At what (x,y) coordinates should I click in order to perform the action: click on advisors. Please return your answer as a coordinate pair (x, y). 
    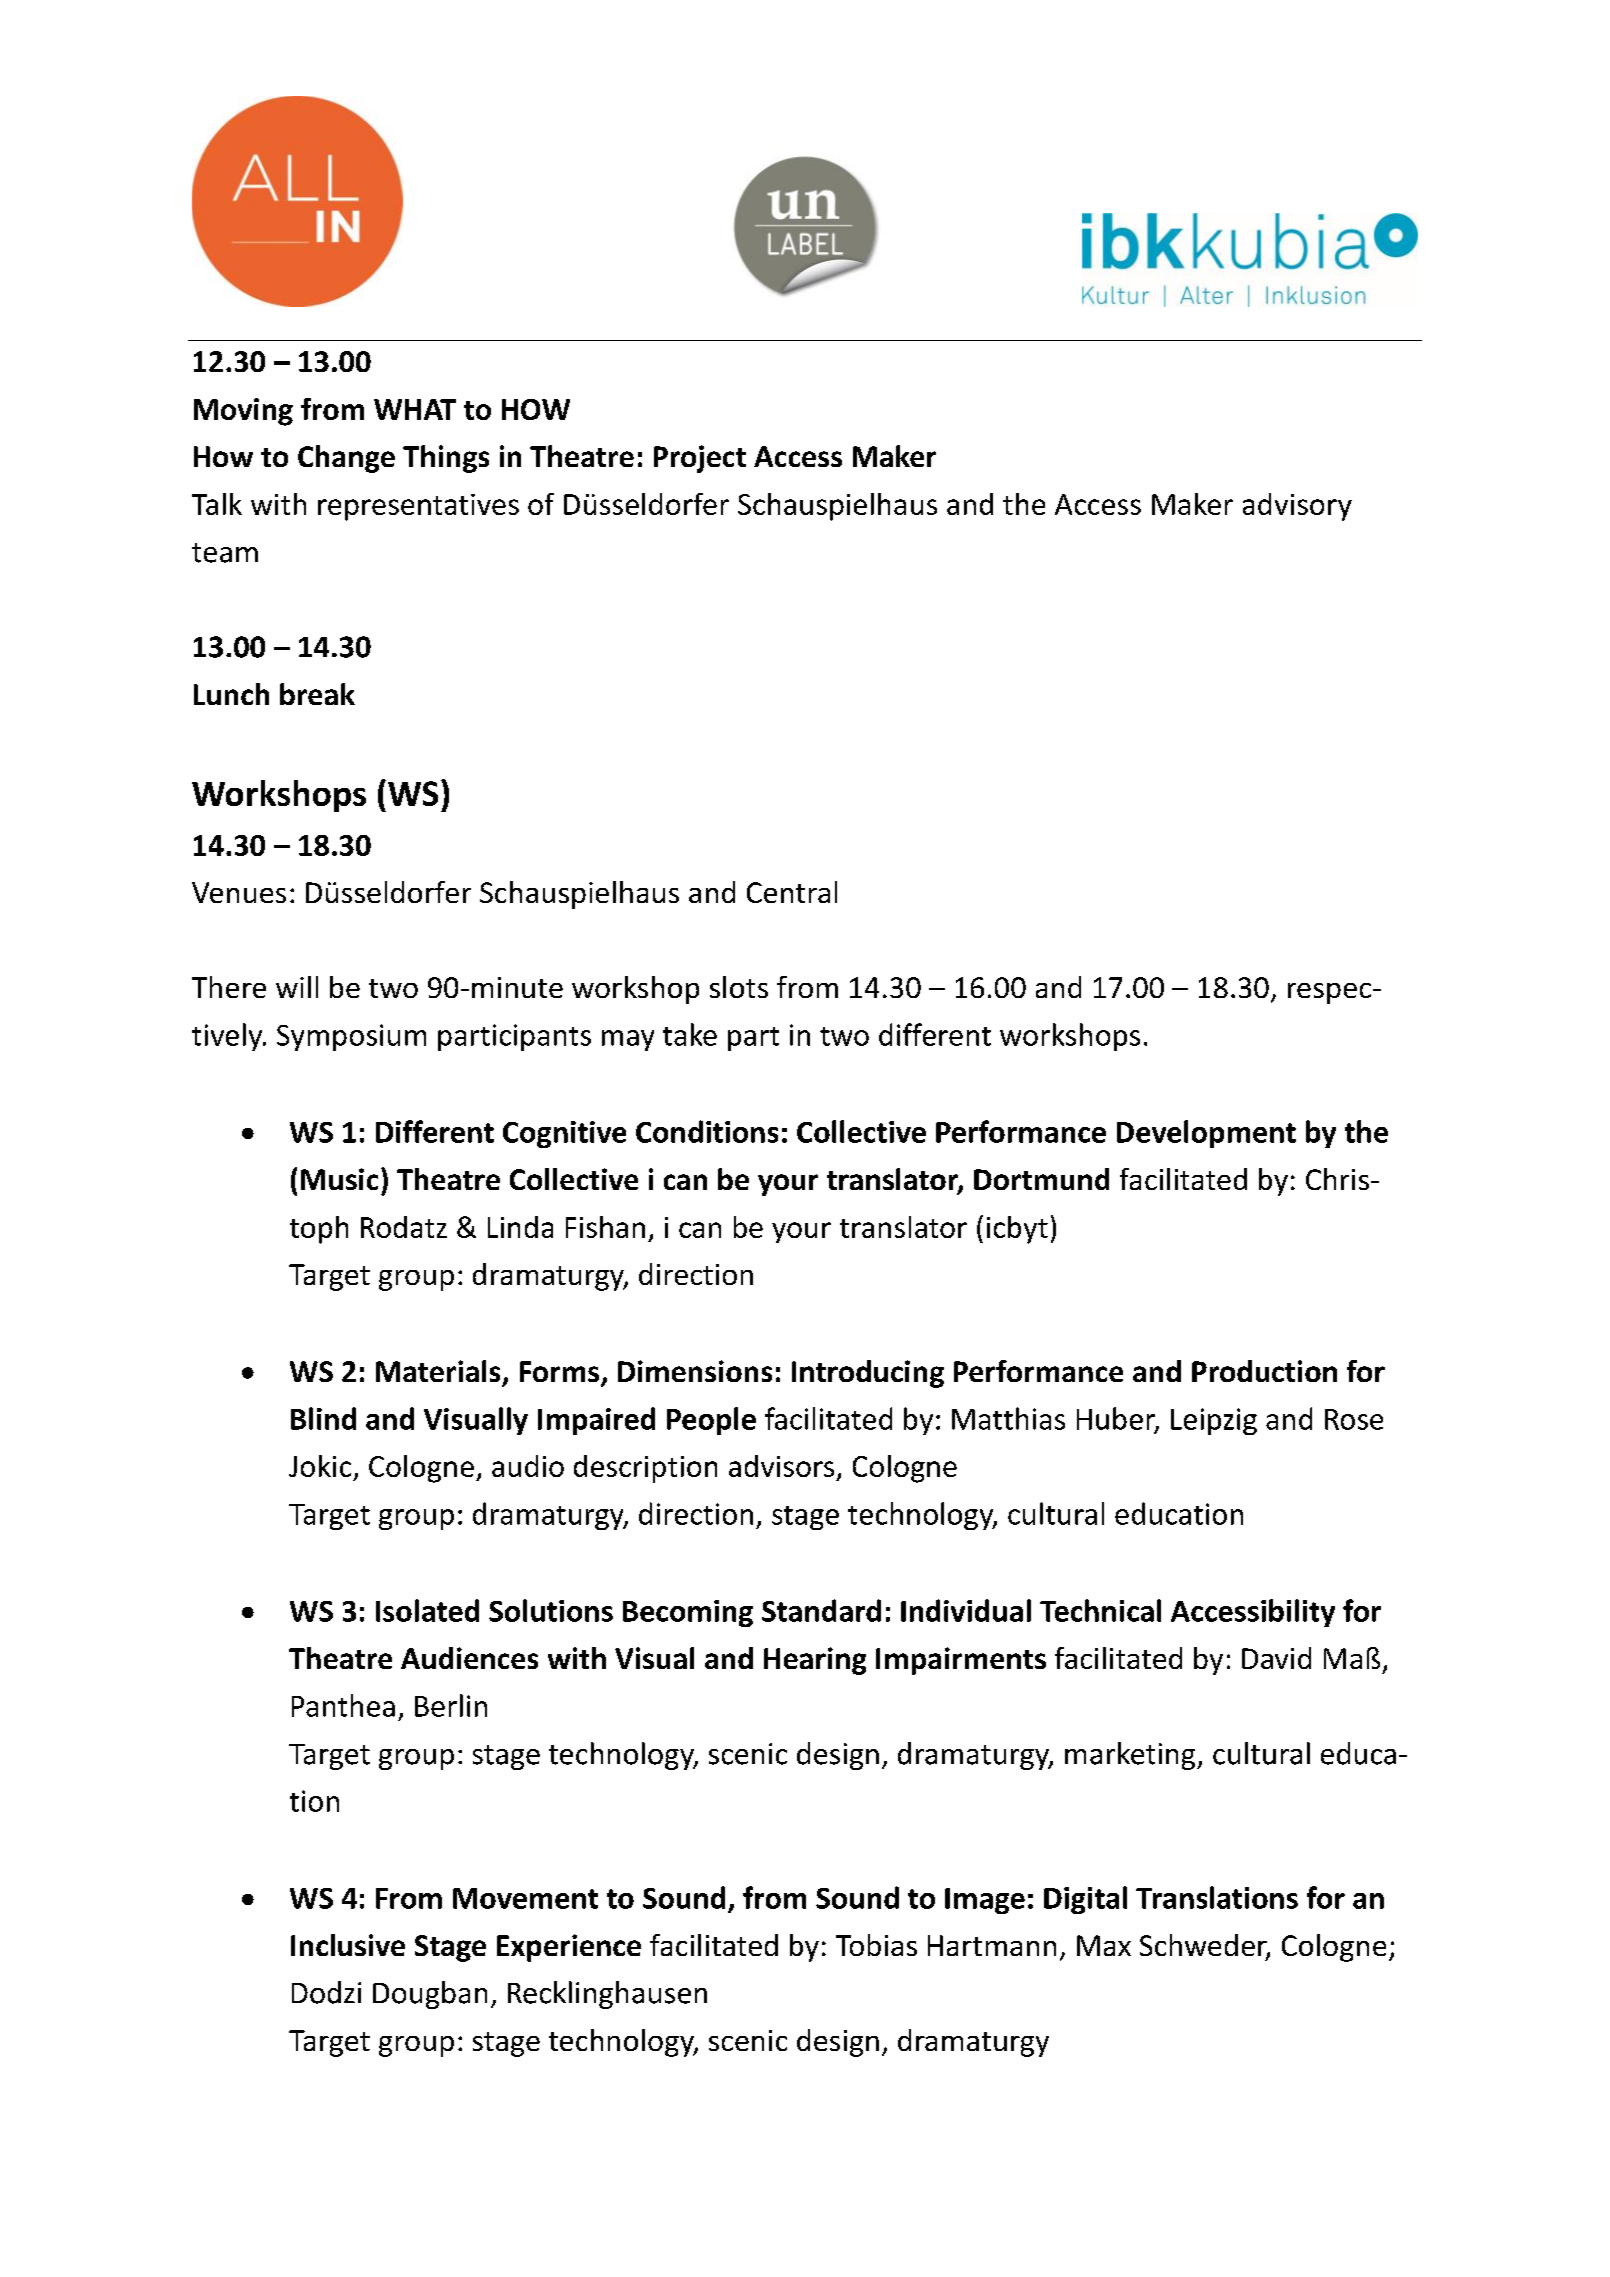
    Looking at the image, I should click on (781, 1466).
